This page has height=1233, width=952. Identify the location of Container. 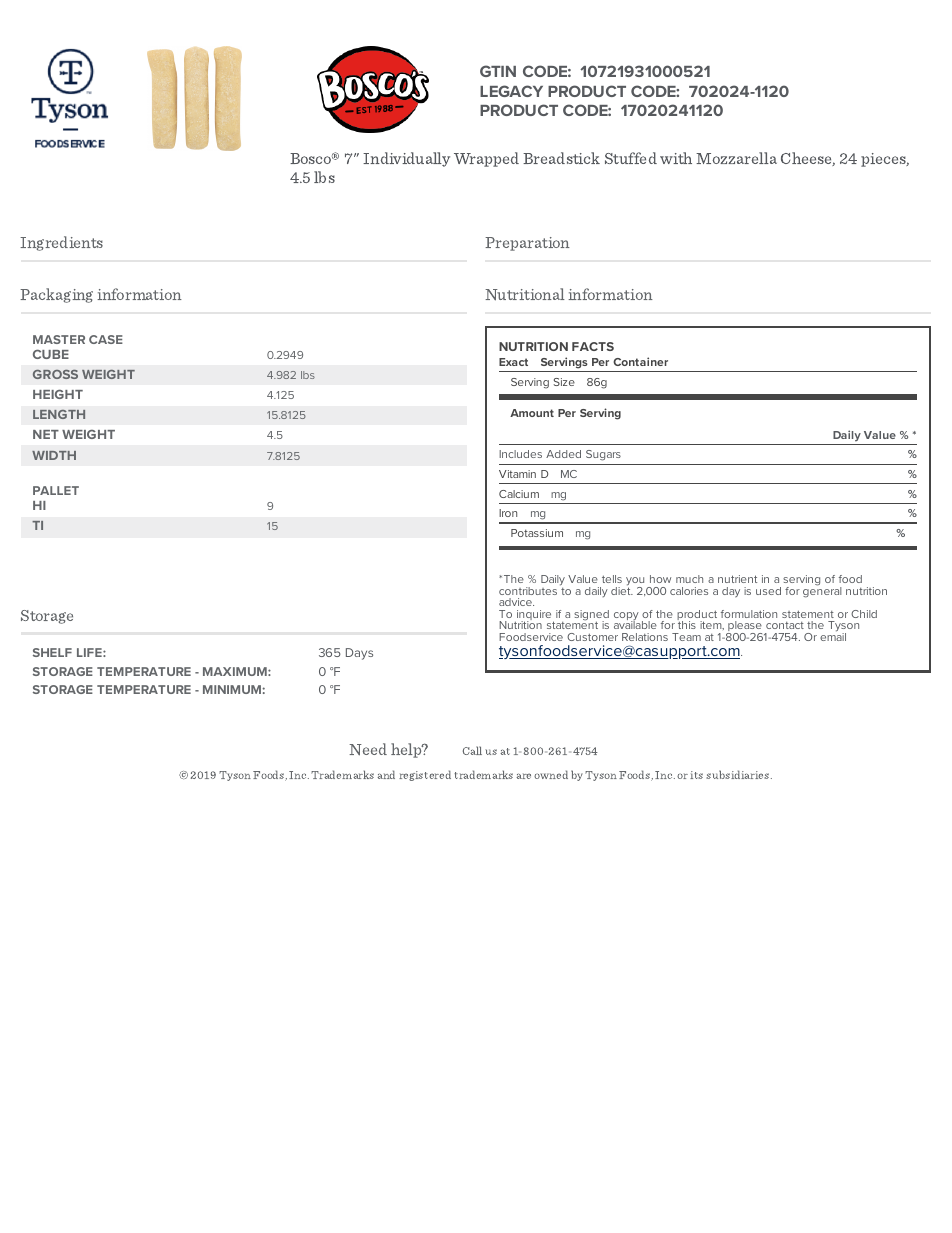
(640, 361).
